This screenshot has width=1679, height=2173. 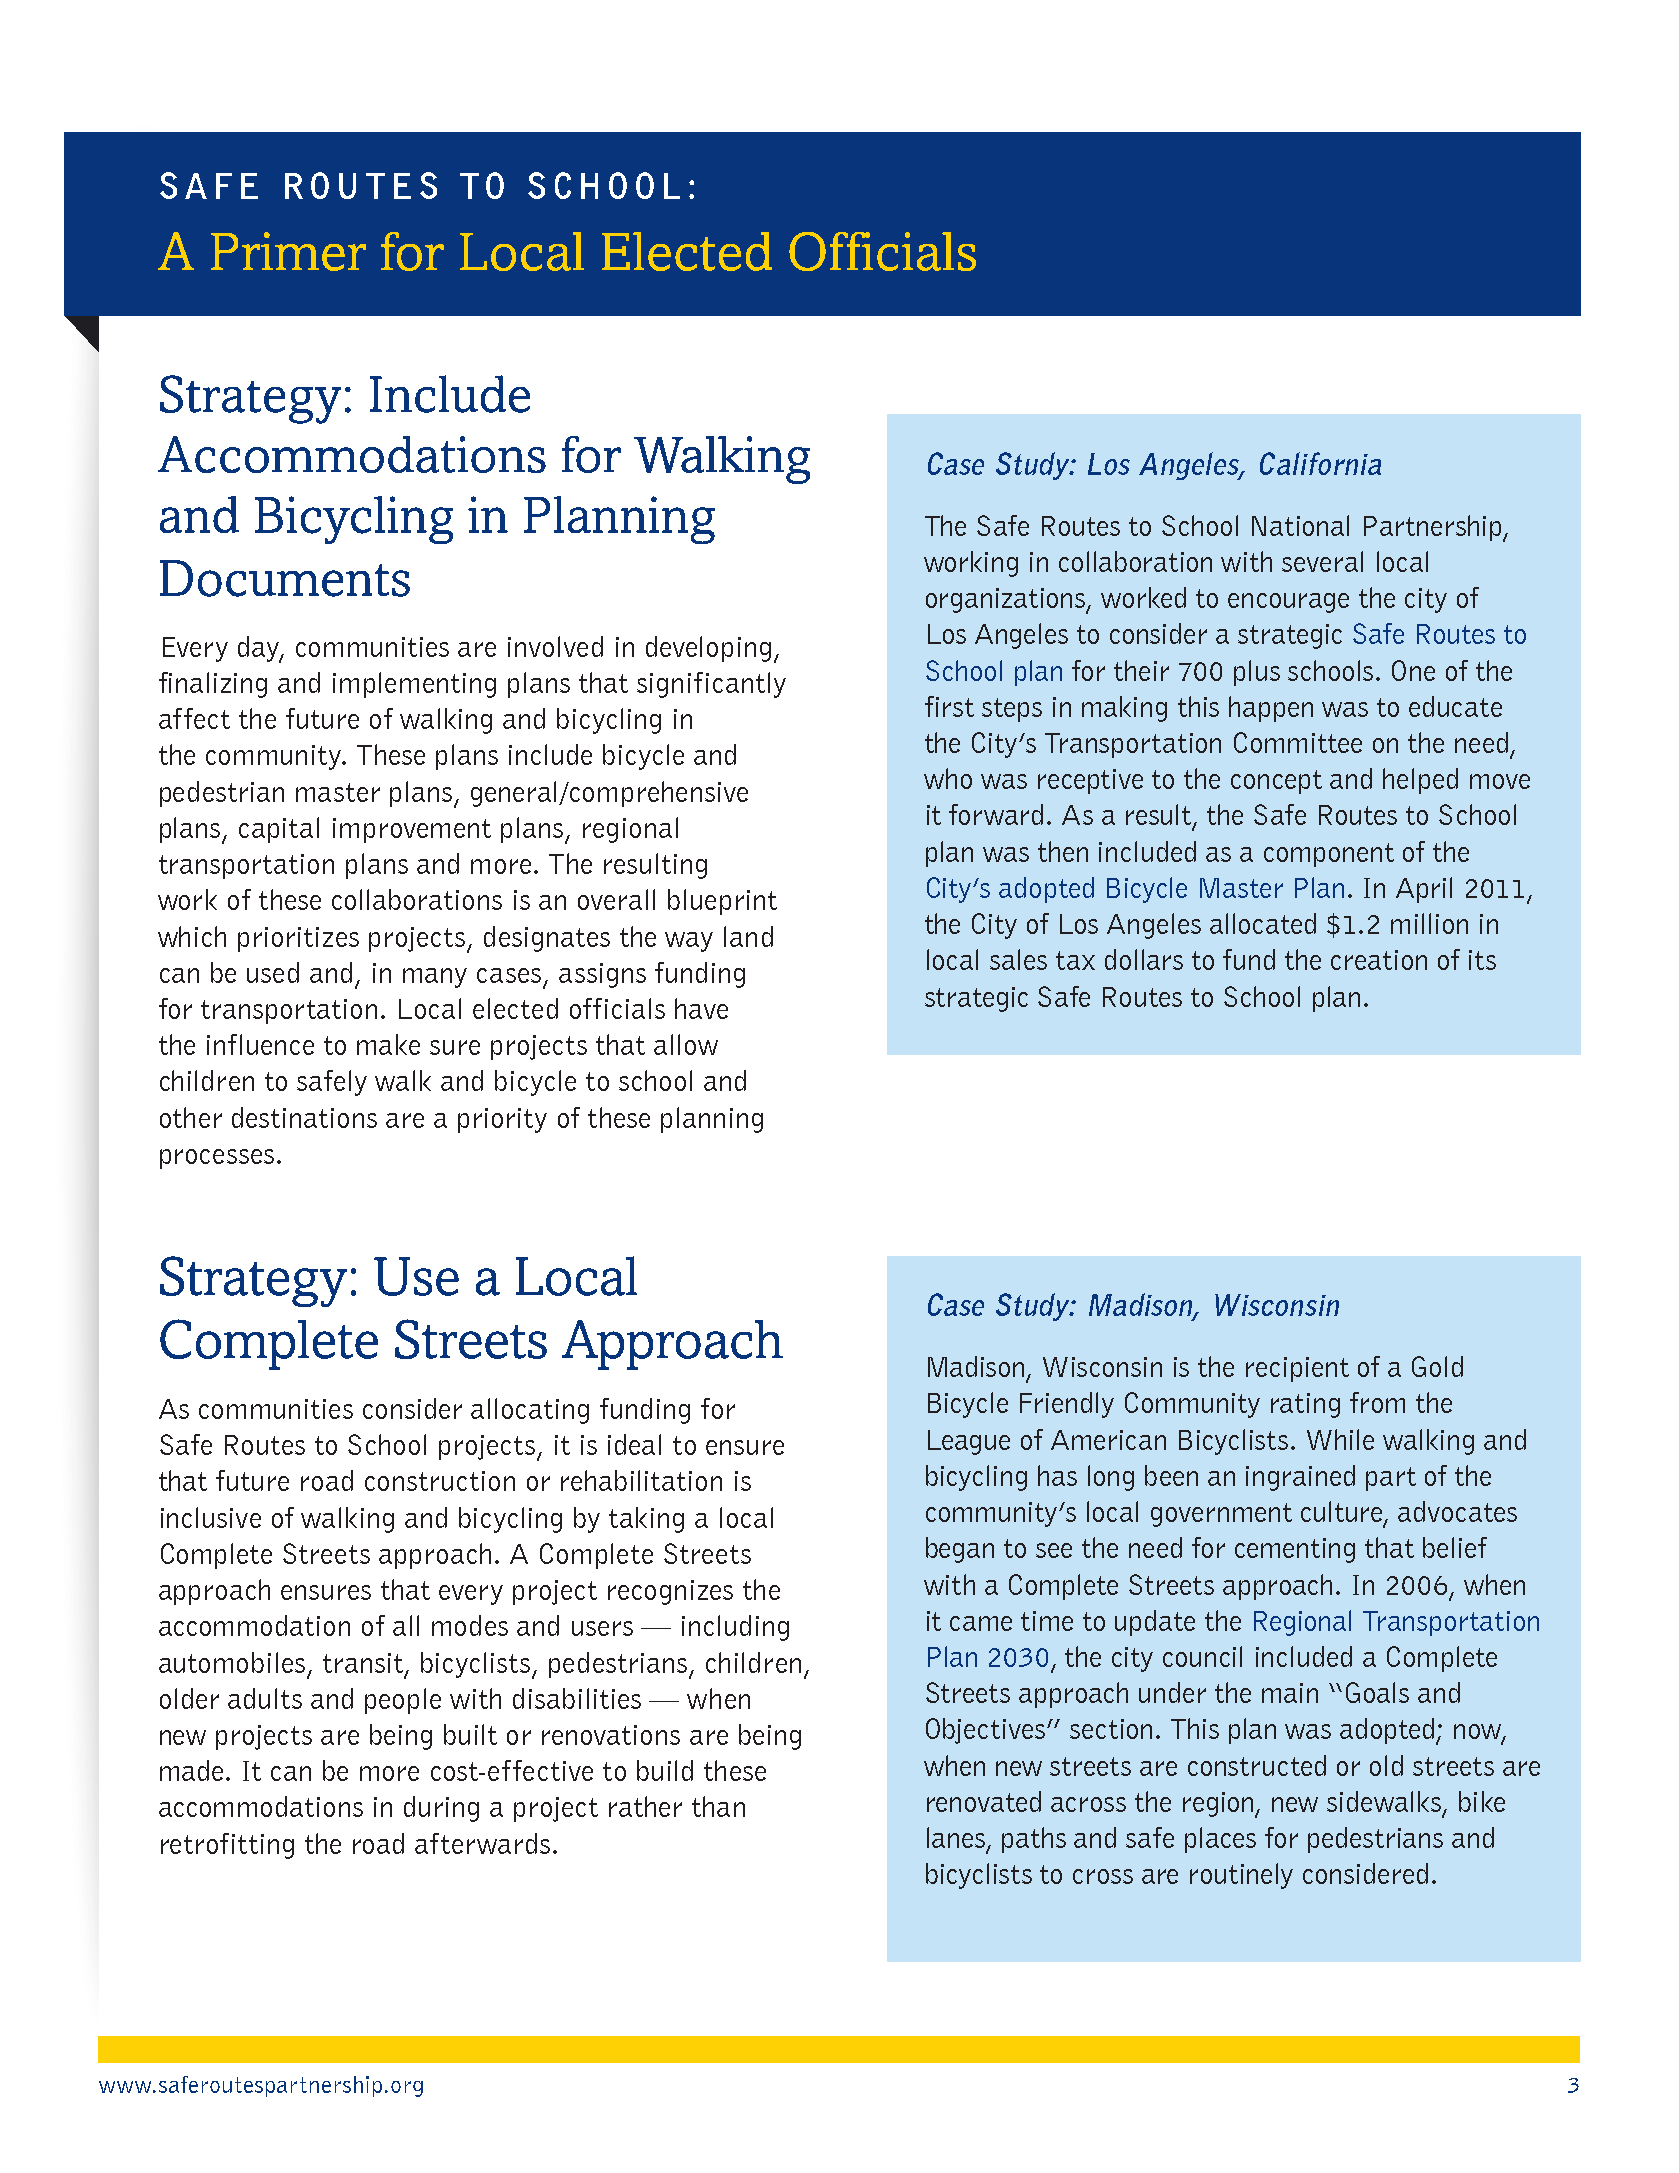 What do you see at coordinates (441, 1809) in the screenshot?
I see `during` at bounding box center [441, 1809].
